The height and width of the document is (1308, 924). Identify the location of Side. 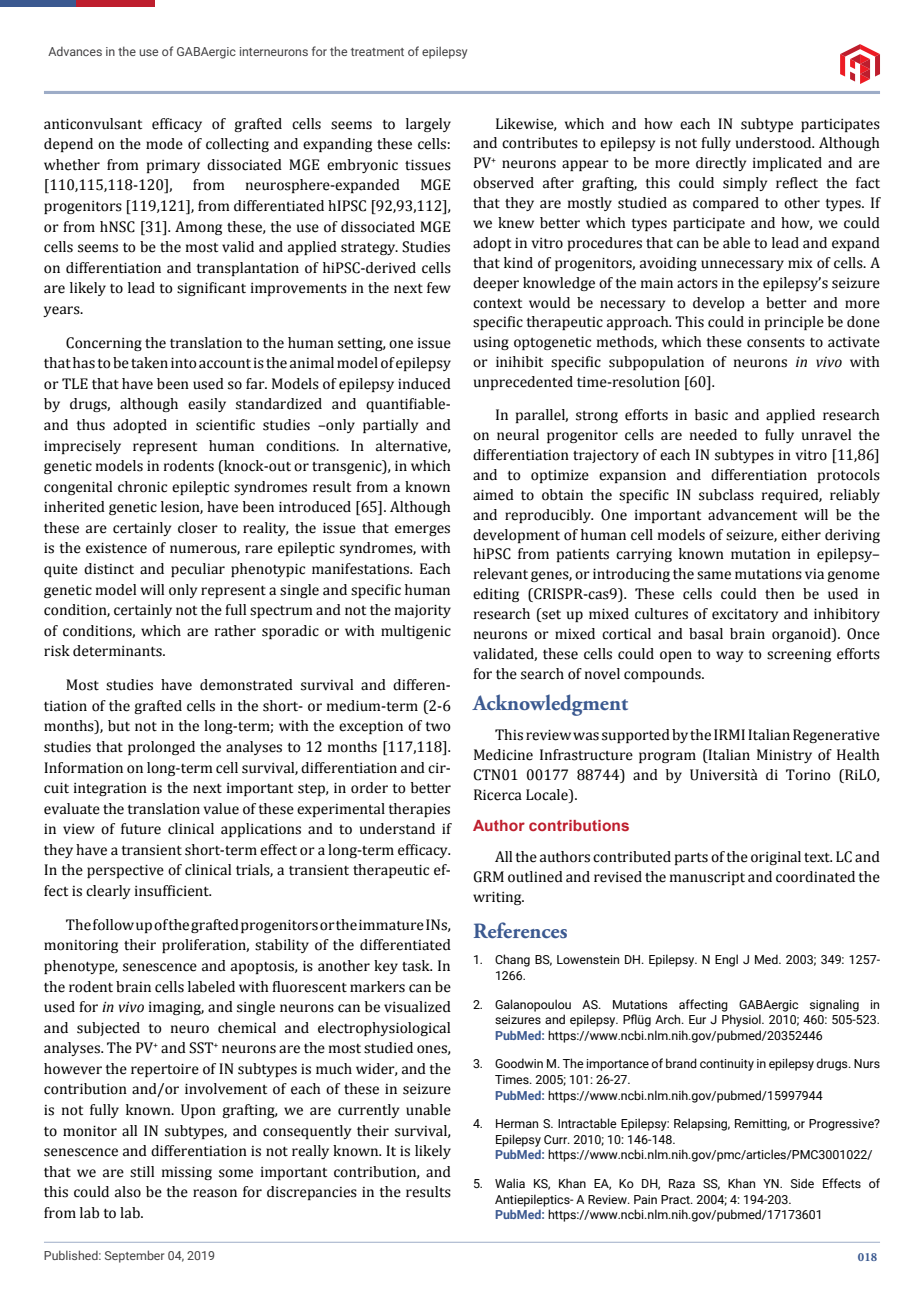
(802, 1183).
